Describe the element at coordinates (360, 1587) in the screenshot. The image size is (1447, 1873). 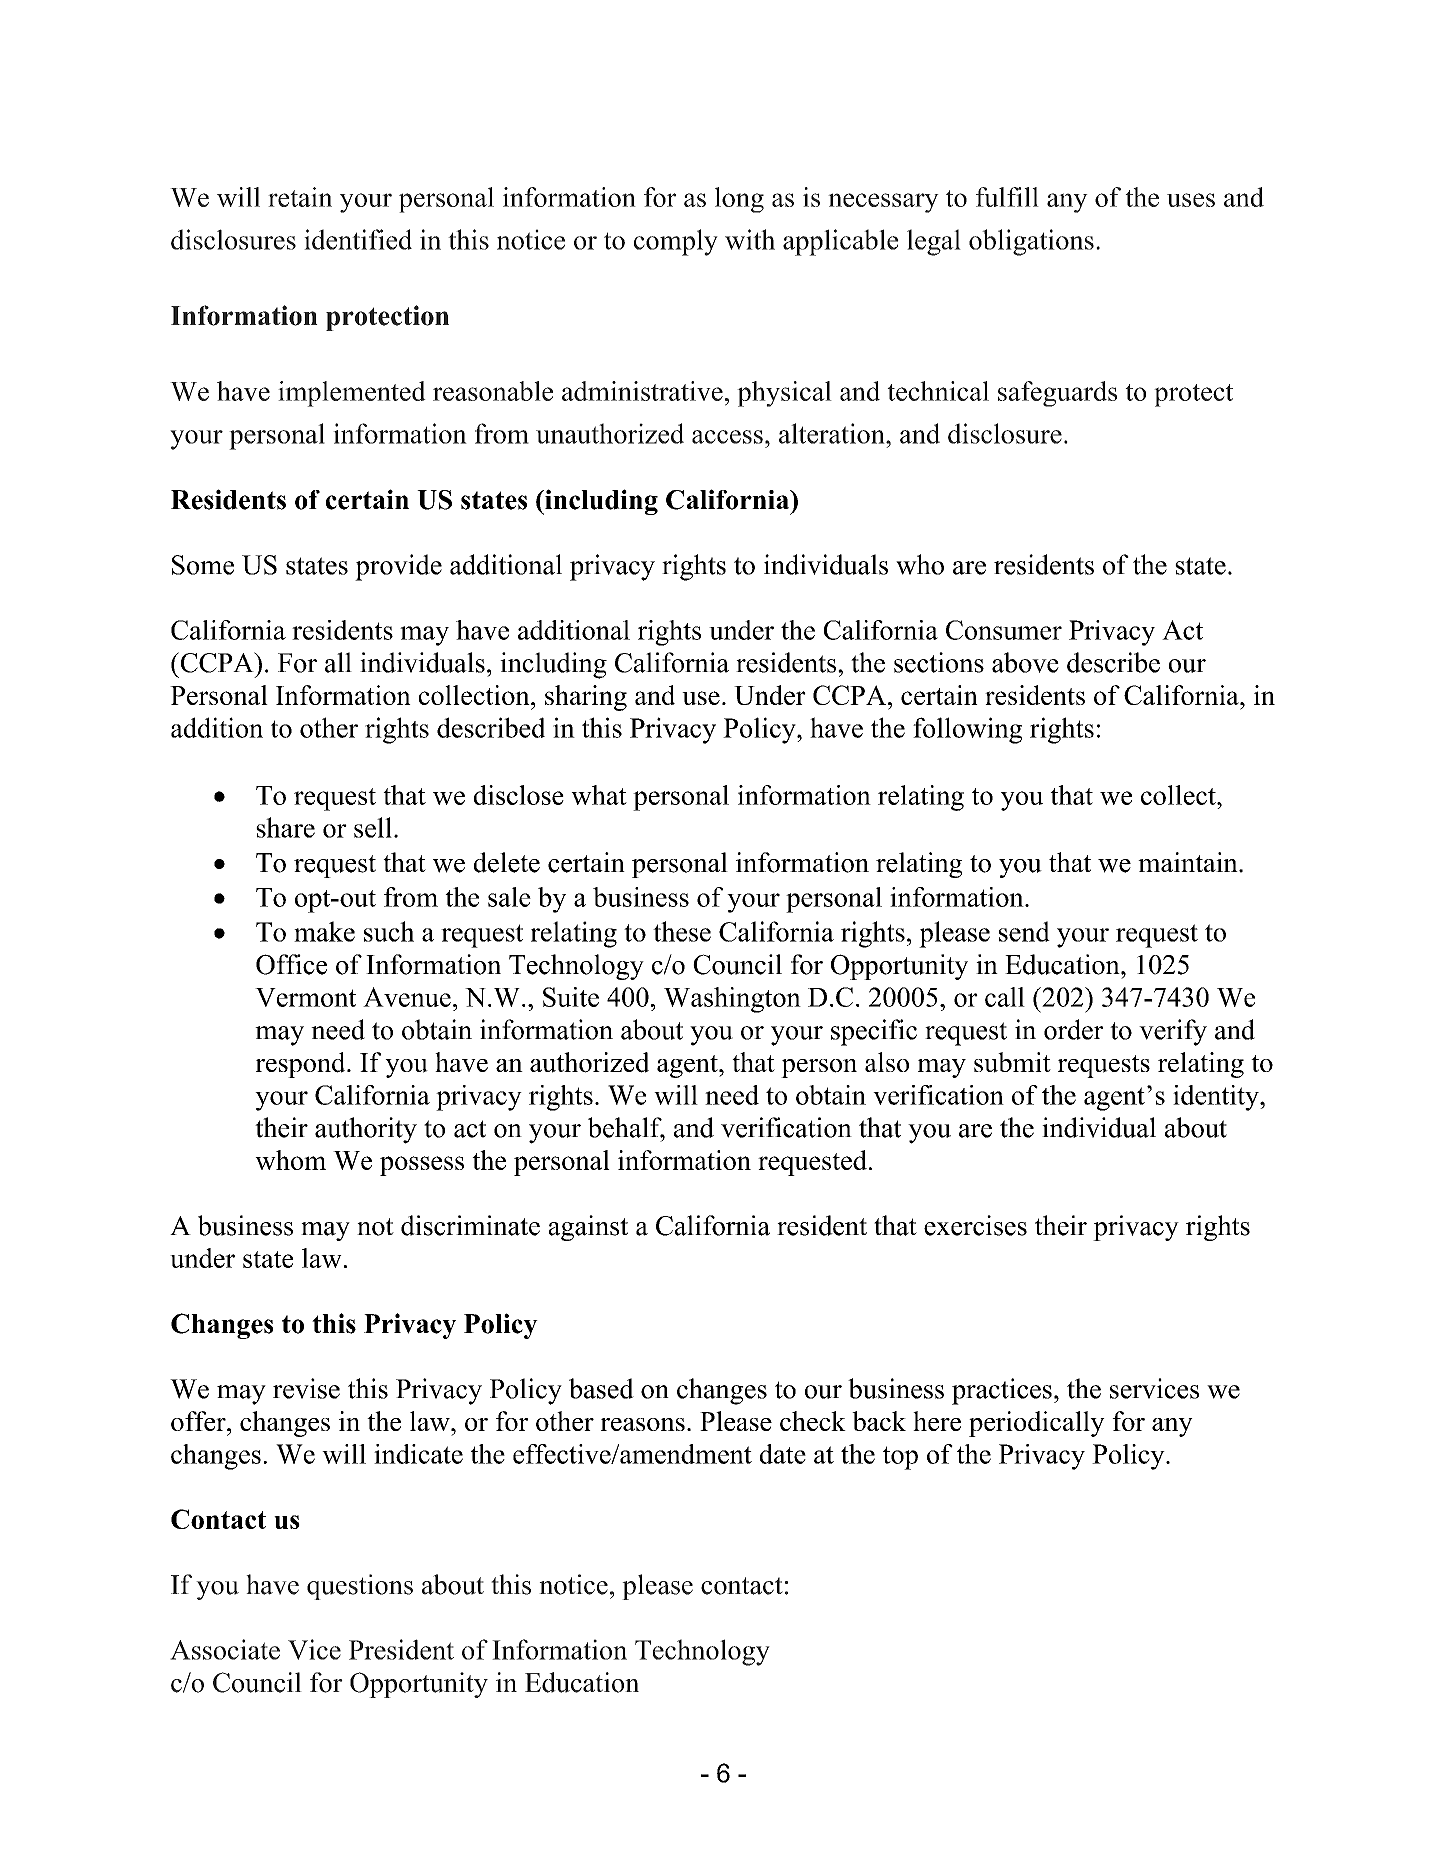
I see `questions` at that location.
